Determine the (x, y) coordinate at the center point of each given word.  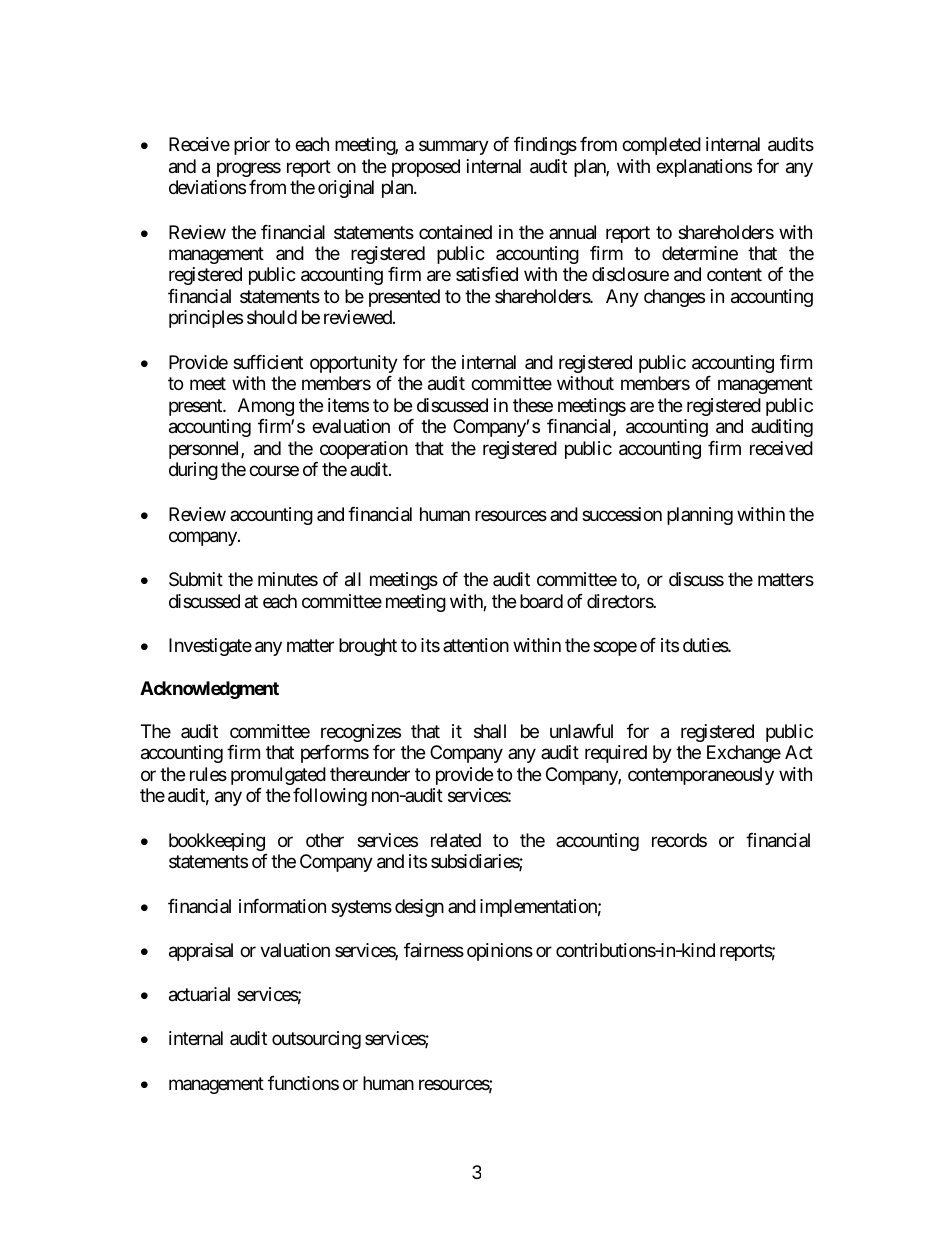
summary (454, 148)
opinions (500, 952)
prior (252, 146)
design (419, 908)
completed (661, 146)
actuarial (199, 994)
